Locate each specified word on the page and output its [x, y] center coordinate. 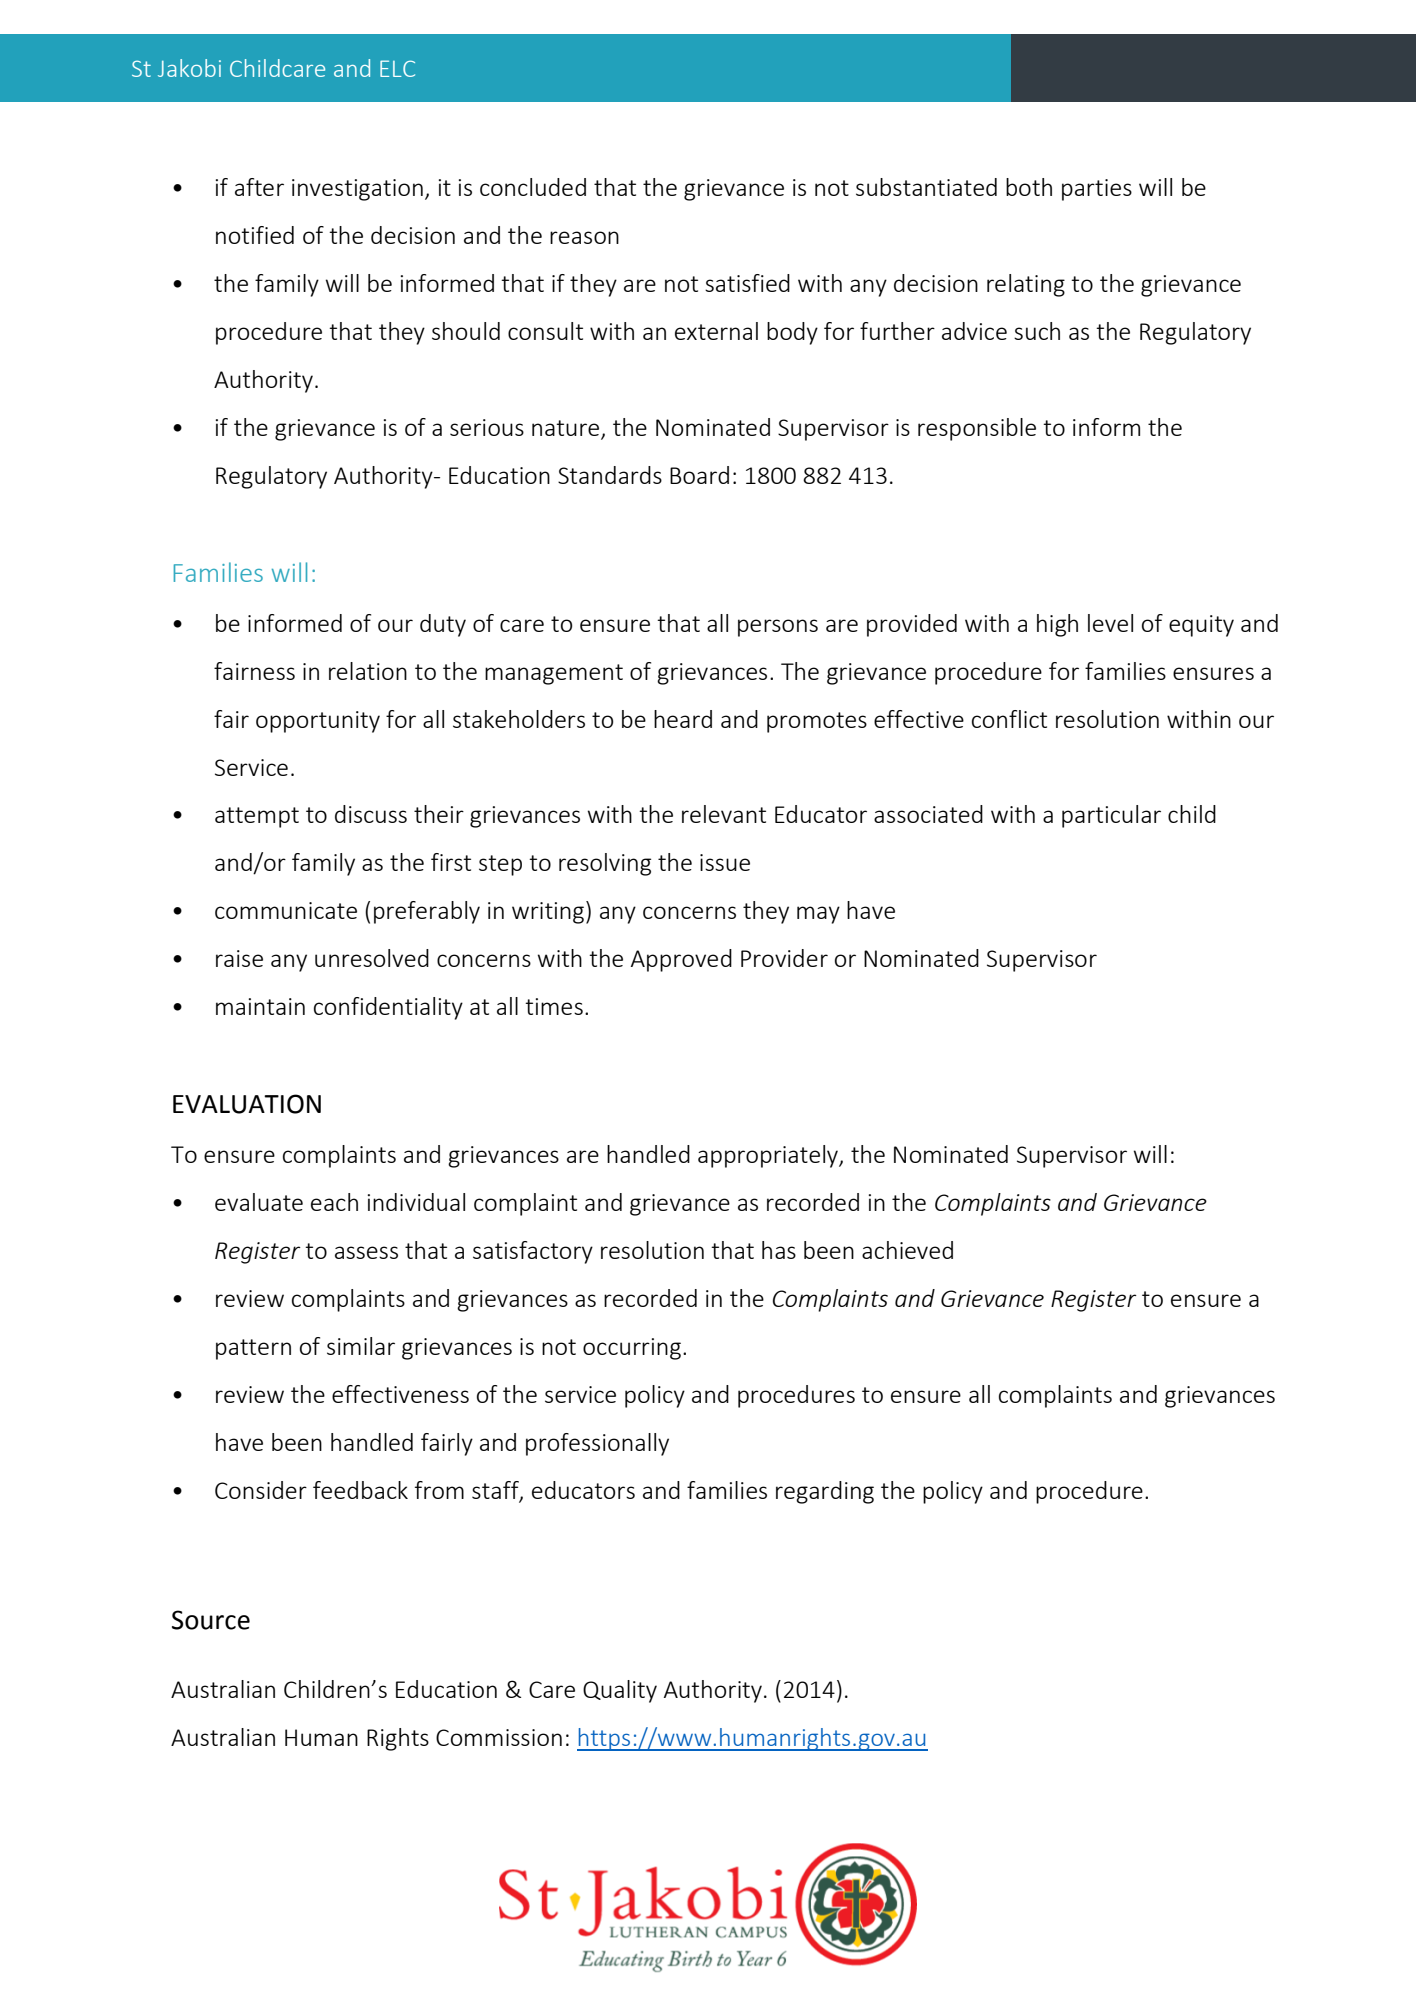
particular [1111, 816]
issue [725, 862]
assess [366, 1252]
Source [211, 1620]
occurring [632, 1349]
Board [699, 475]
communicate [286, 910]
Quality [620, 1691]
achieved [907, 1250]
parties [1097, 190]
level [1110, 623]
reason [584, 237]
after [259, 187]
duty [443, 625]
